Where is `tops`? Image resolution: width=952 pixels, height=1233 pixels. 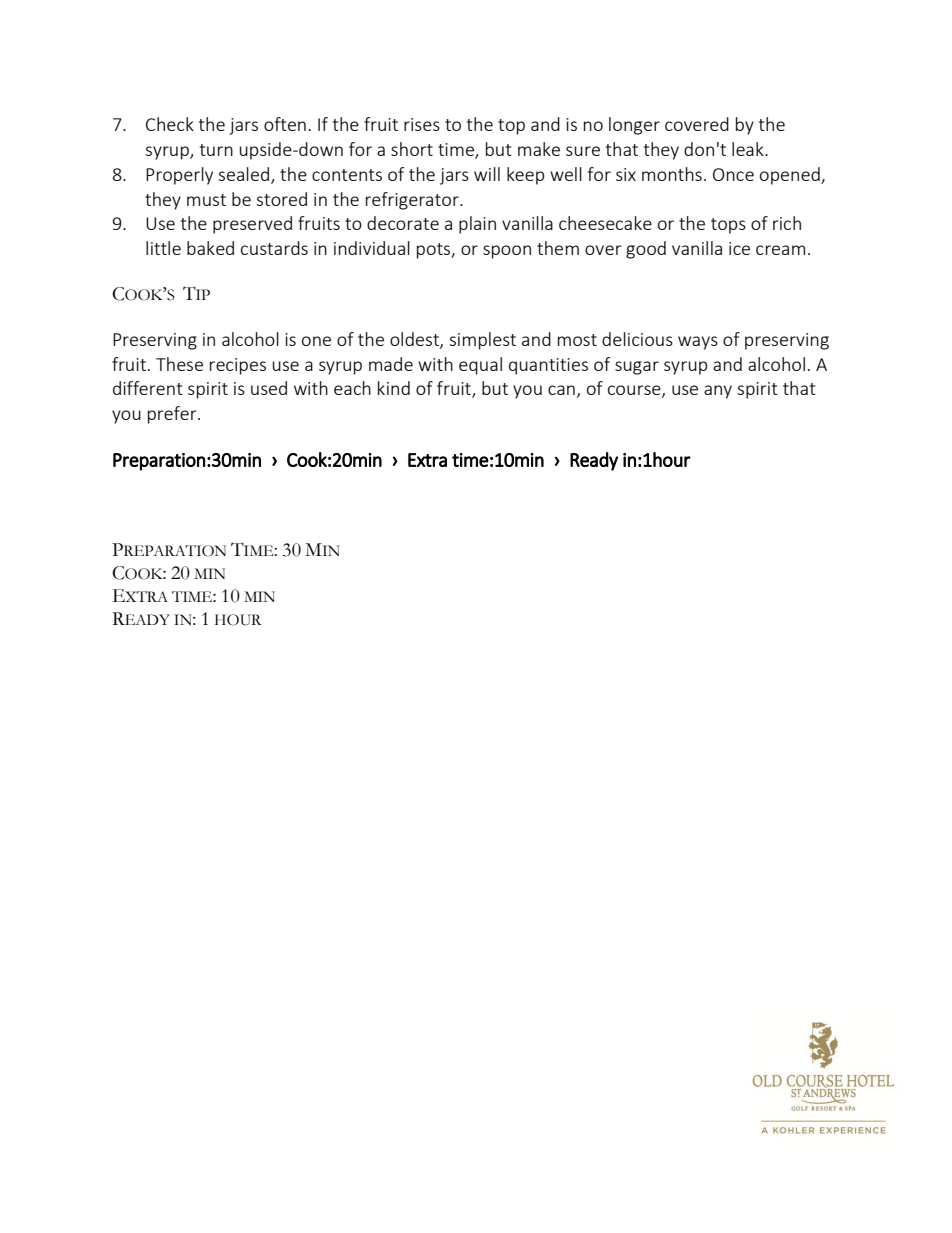 tops is located at coordinates (728, 226).
